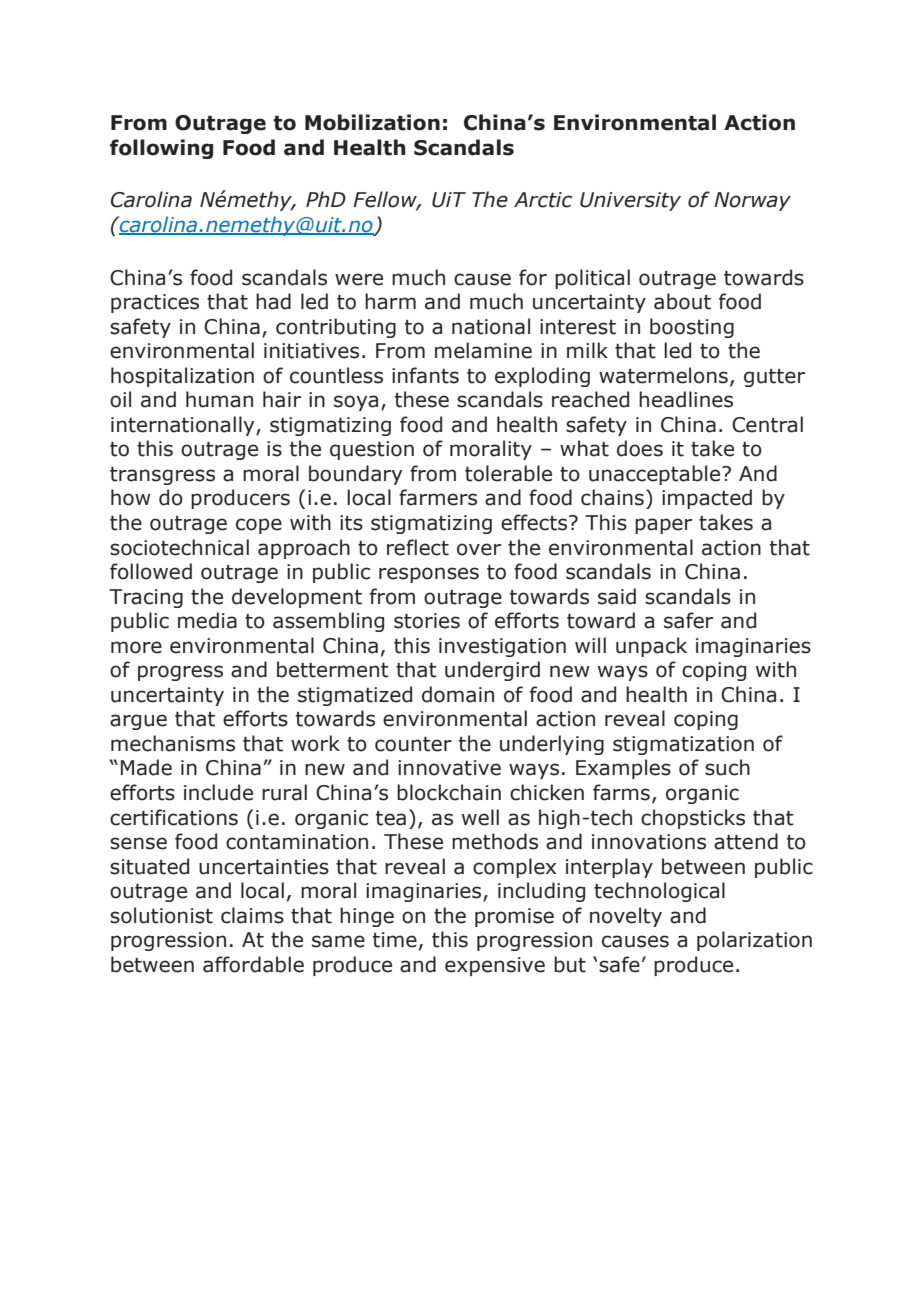 This screenshot has width=924, height=1308. I want to click on affordable, so click(253, 964).
